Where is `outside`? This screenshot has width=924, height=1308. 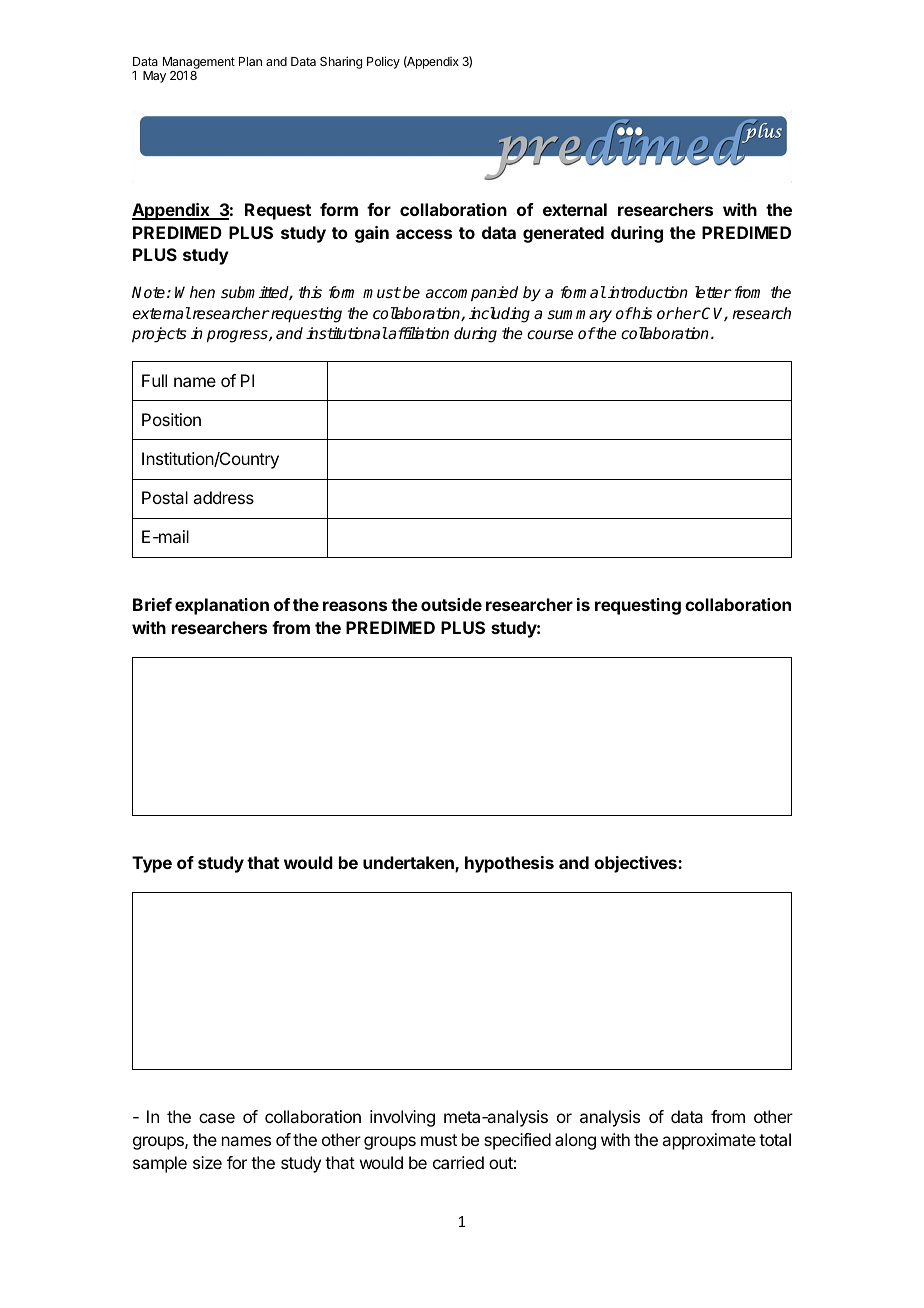
outside is located at coordinates (451, 604).
